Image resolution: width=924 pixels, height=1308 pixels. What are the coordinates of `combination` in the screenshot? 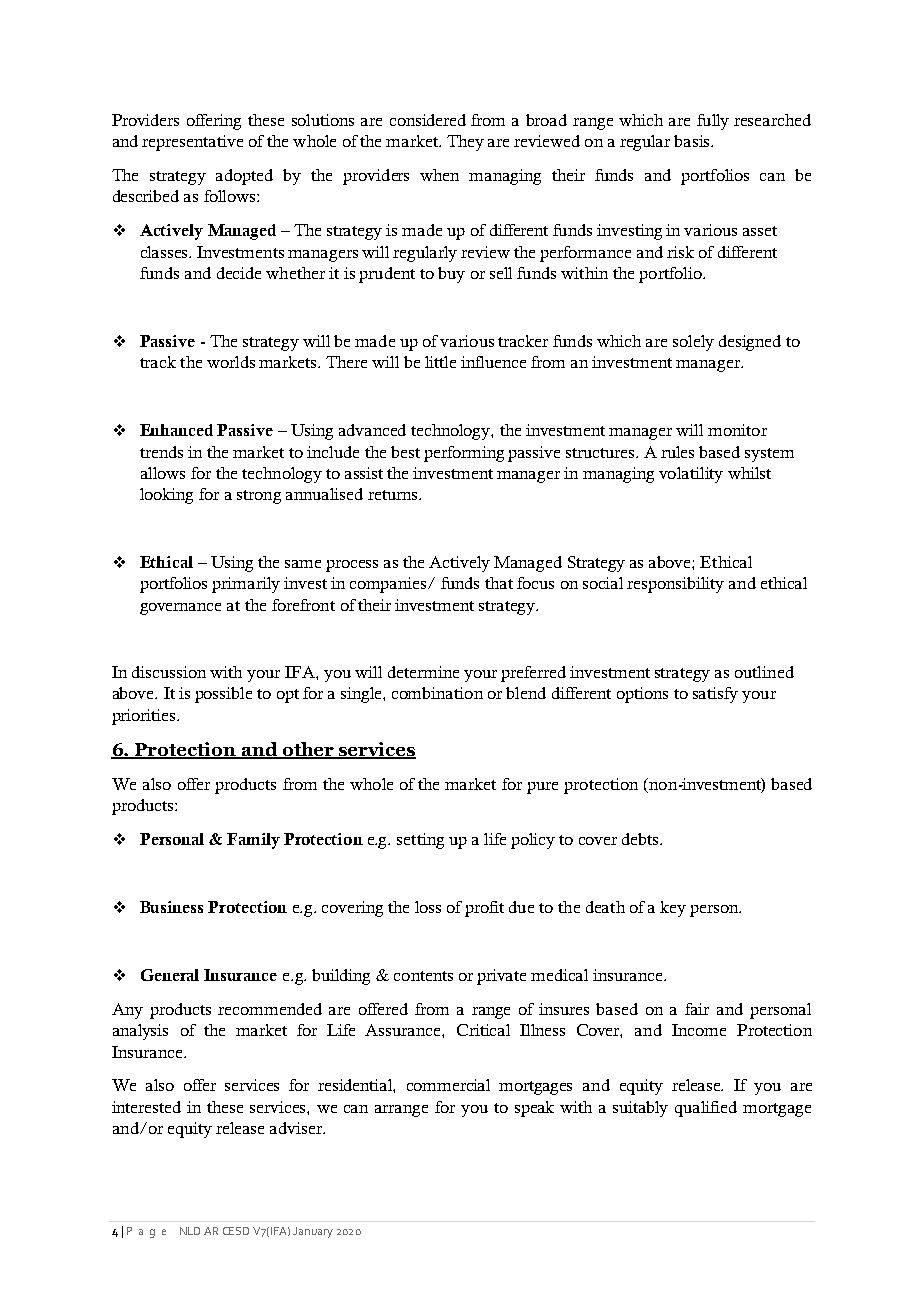 It's located at (437, 693).
